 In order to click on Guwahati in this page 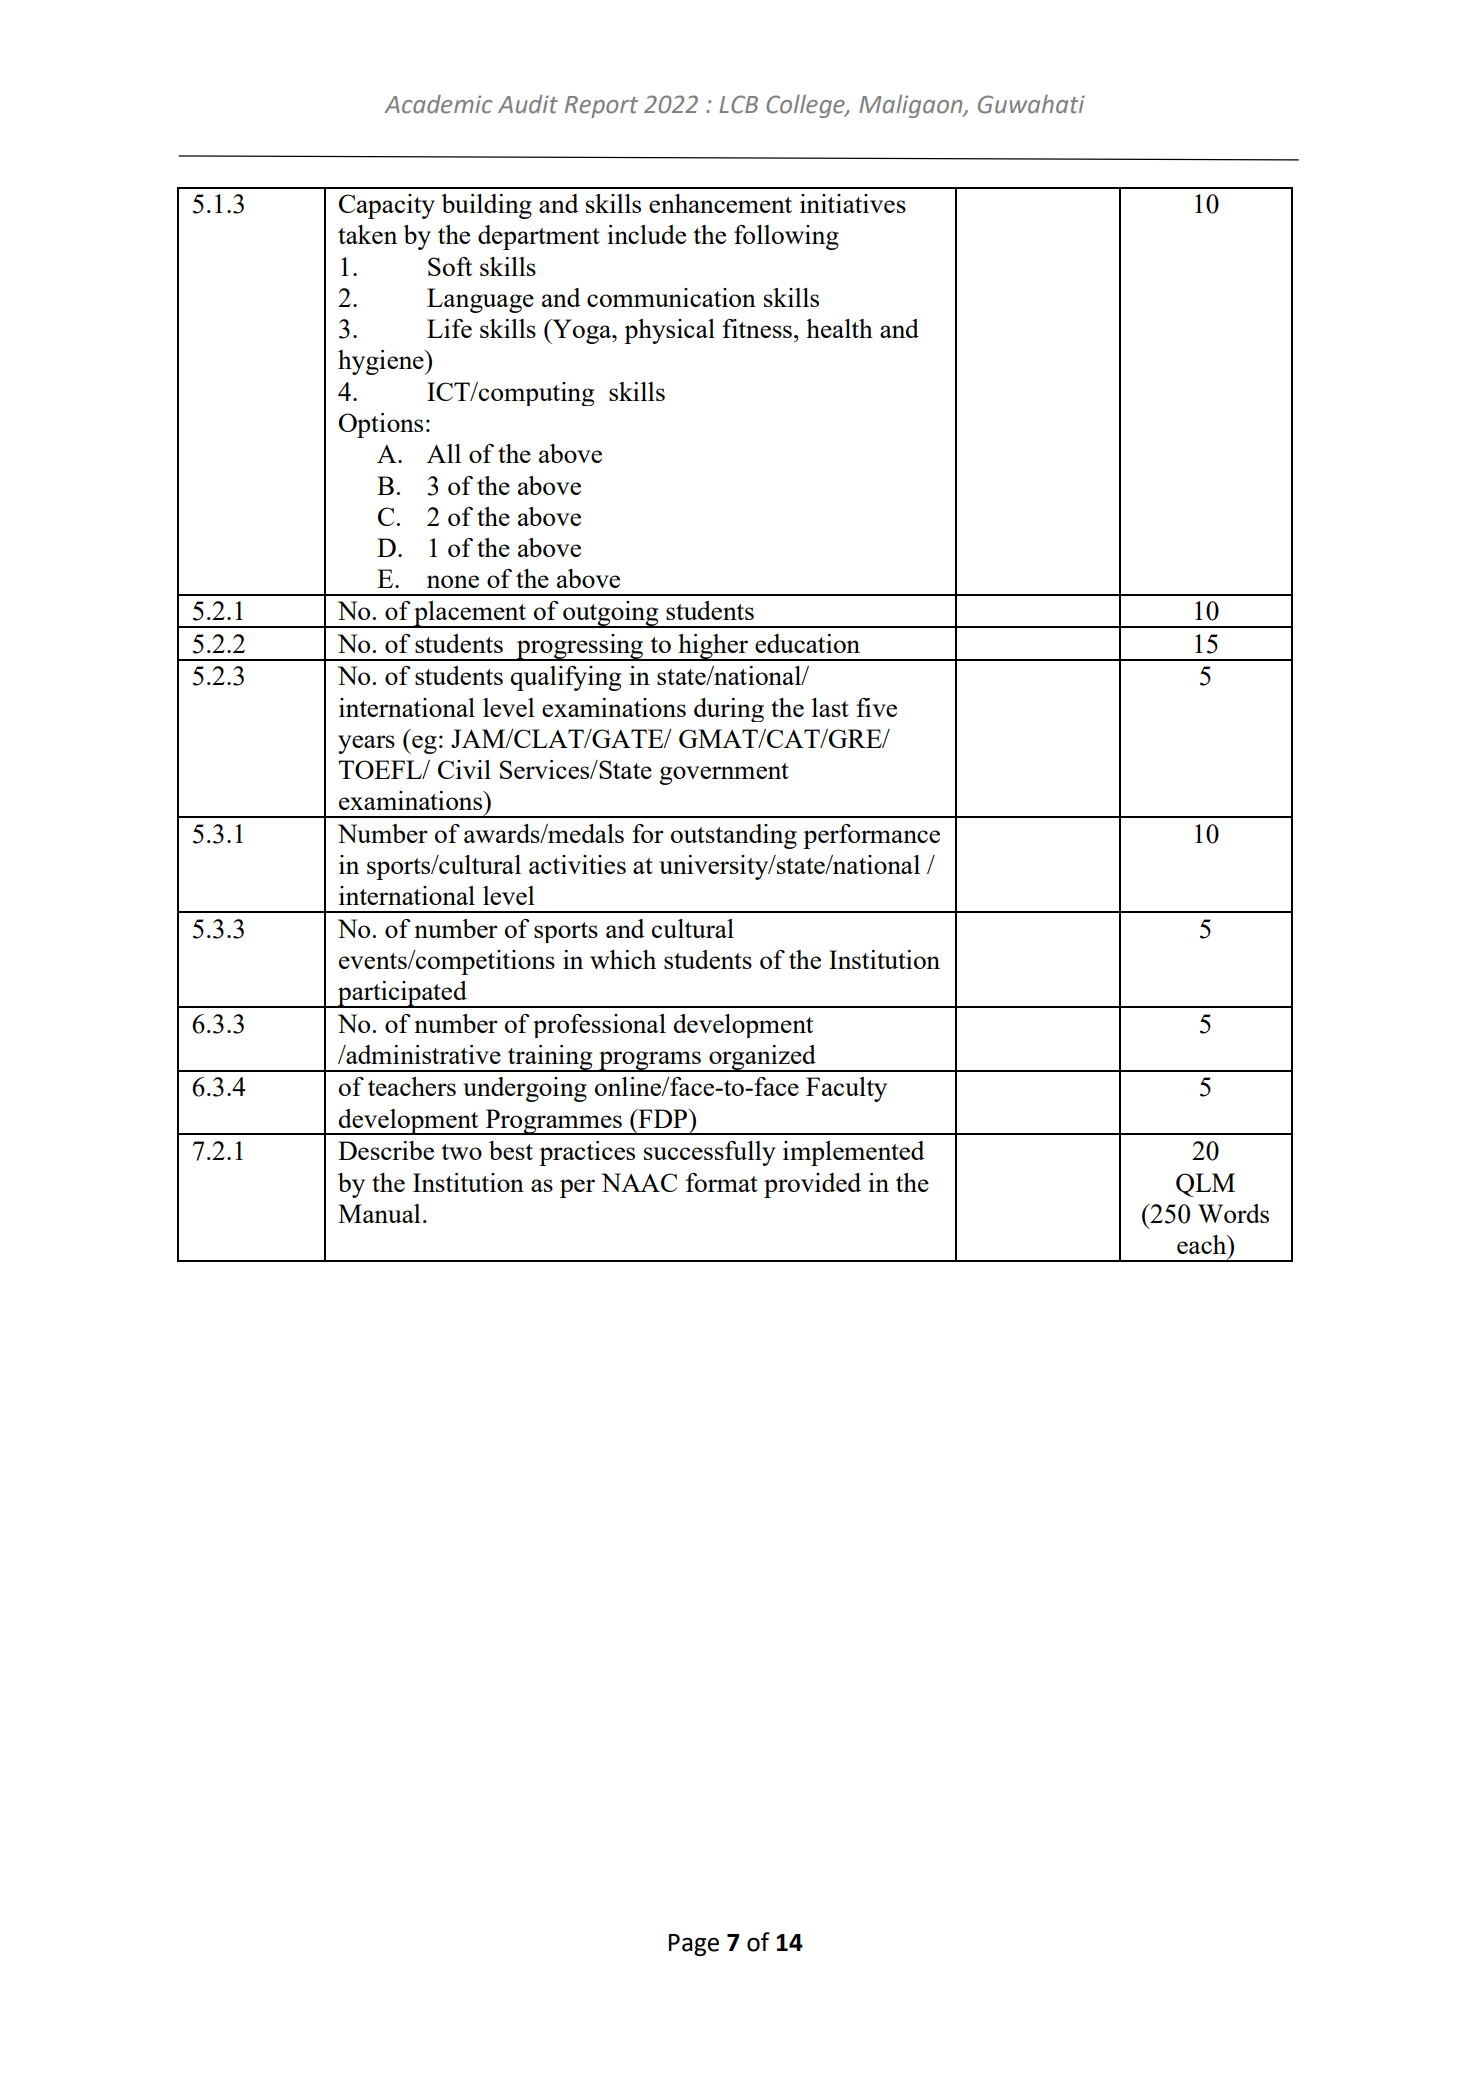, I will do `click(1031, 104)`.
